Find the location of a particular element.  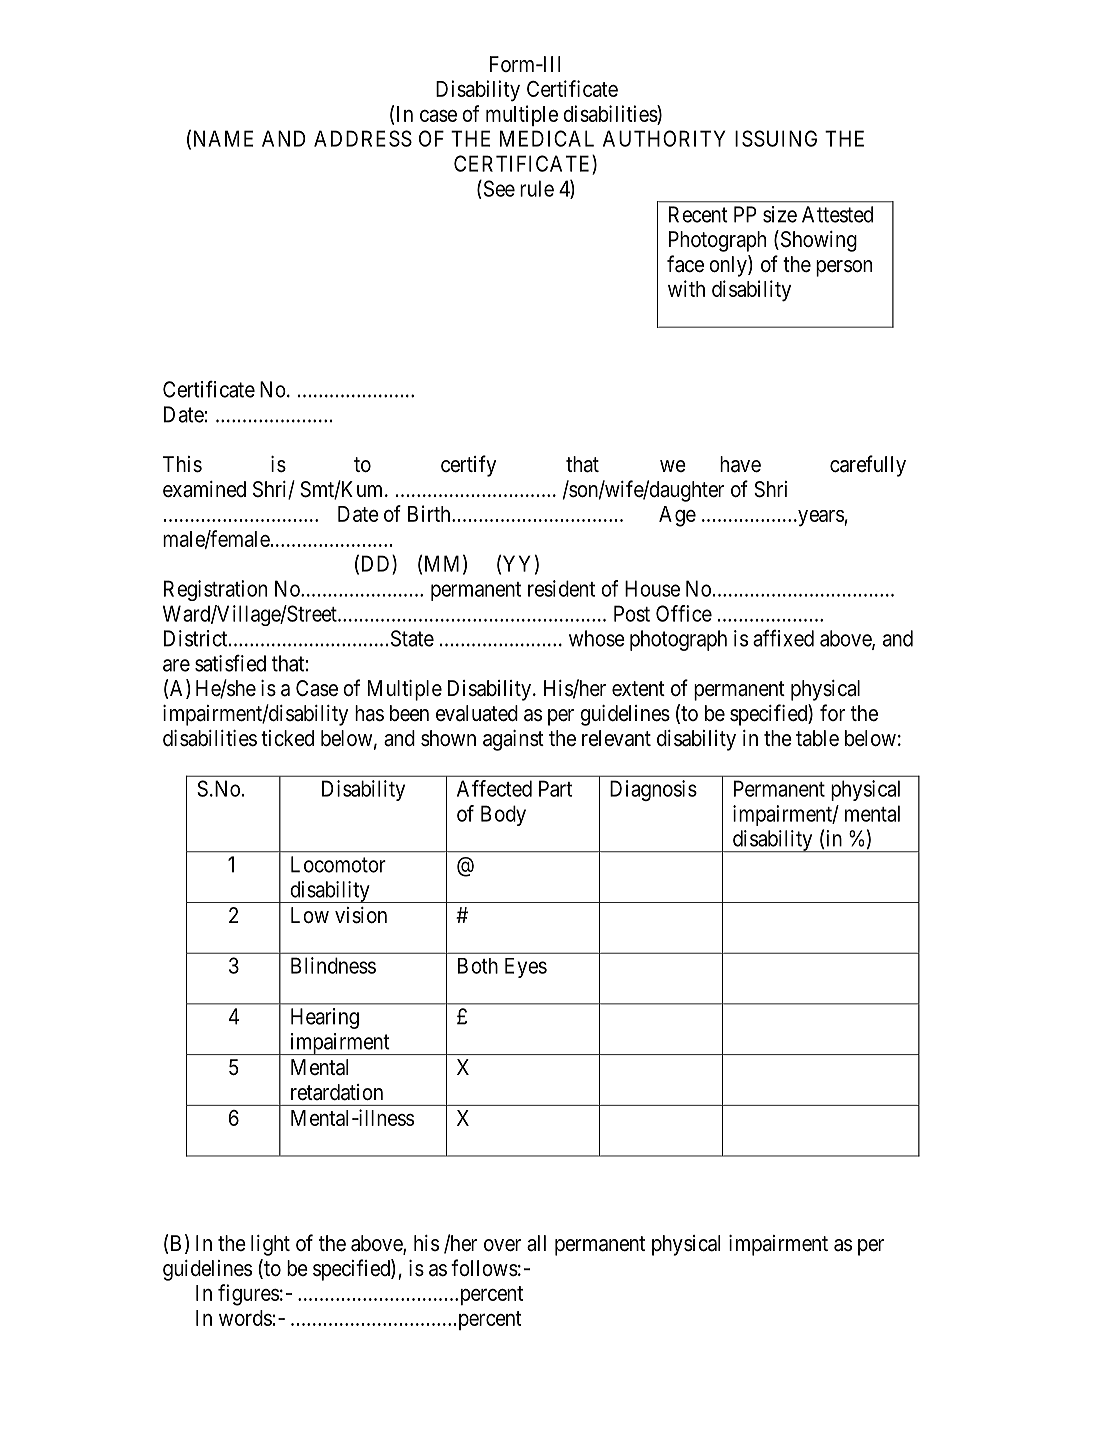

ISSUING is located at coordinates (776, 138).
